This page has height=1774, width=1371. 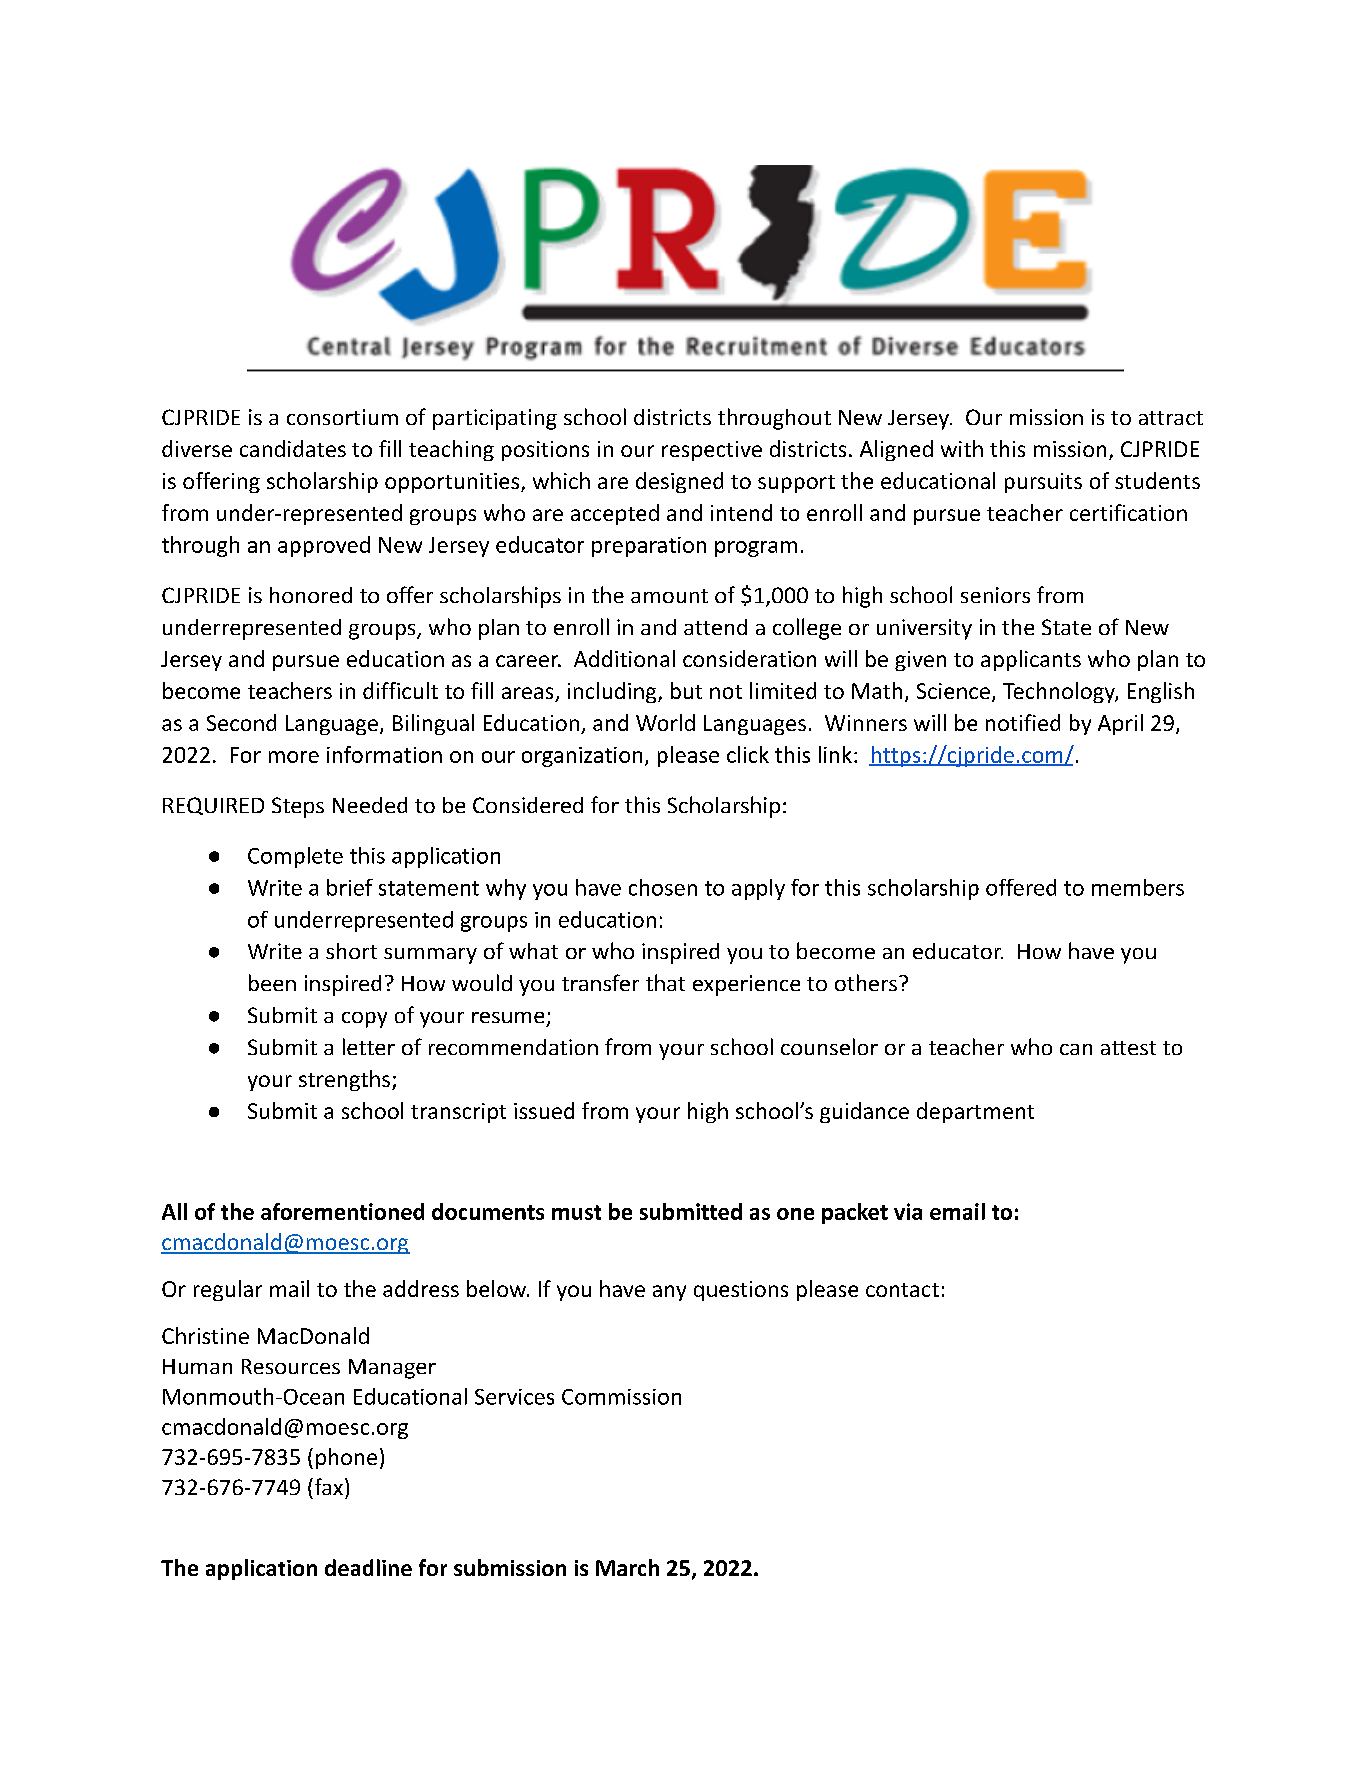 What do you see at coordinates (272, 982) in the page?
I see `been` at bounding box center [272, 982].
